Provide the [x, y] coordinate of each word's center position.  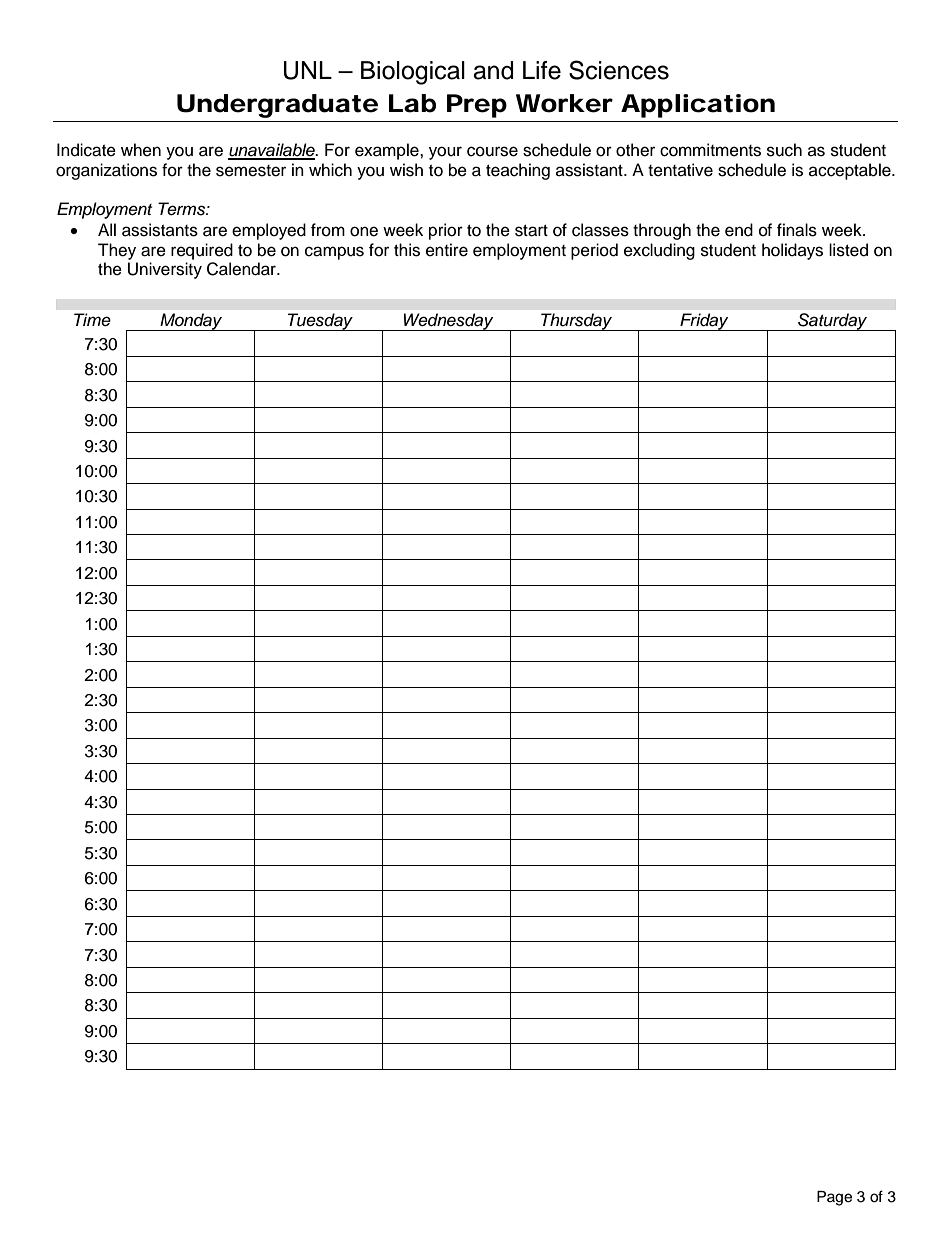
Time [92, 320]
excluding [659, 251]
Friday [704, 322]
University [165, 270]
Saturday [833, 322]
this [407, 250]
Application [698, 106]
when [141, 150]
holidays [792, 251]
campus [334, 253]
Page [834, 1198]
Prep [477, 106]
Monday [191, 322]
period [594, 251]
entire [447, 250]
